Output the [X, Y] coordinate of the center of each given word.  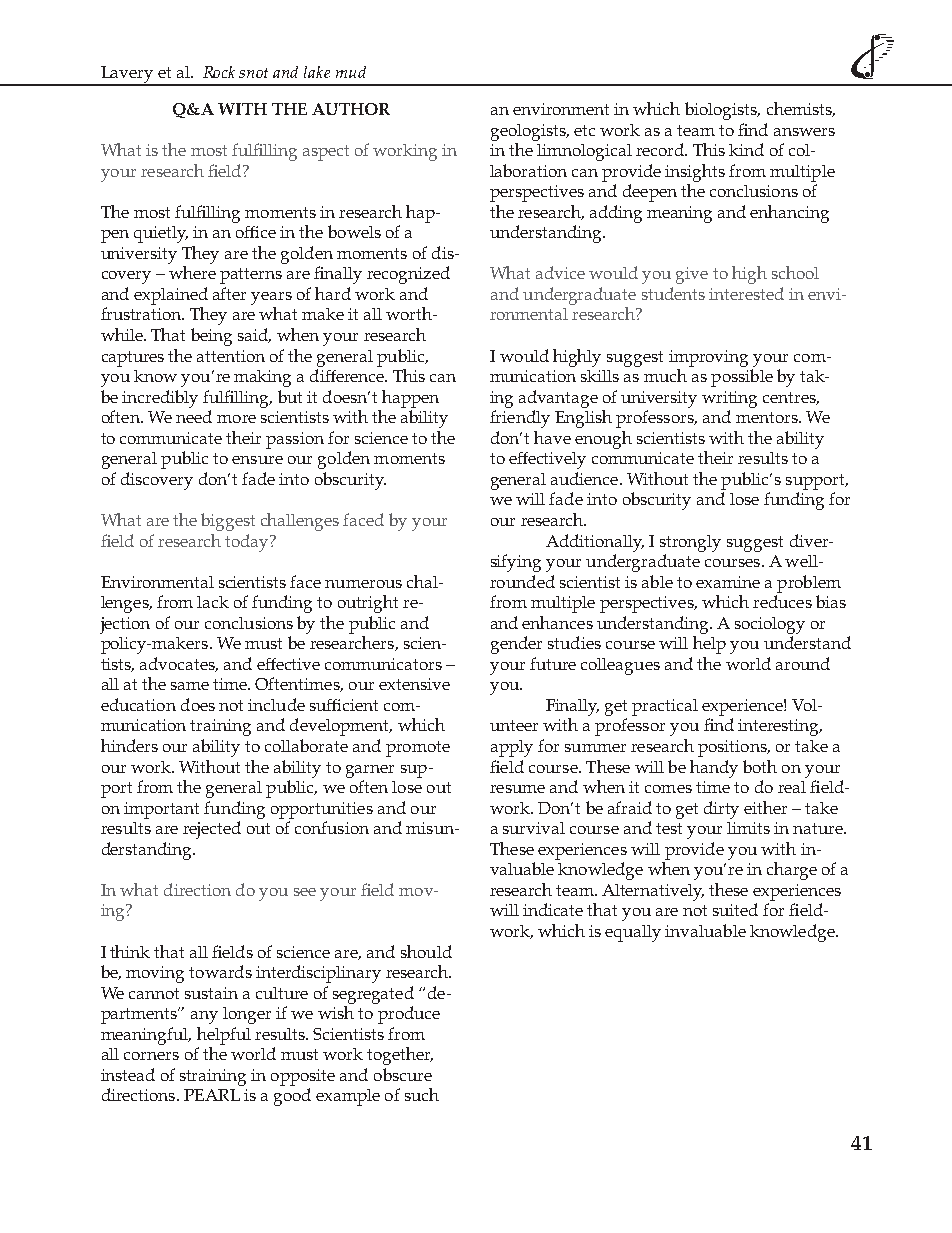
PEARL [212, 1095]
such [422, 1094]
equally [633, 933]
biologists [722, 111]
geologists [529, 132]
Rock [219, 72]
